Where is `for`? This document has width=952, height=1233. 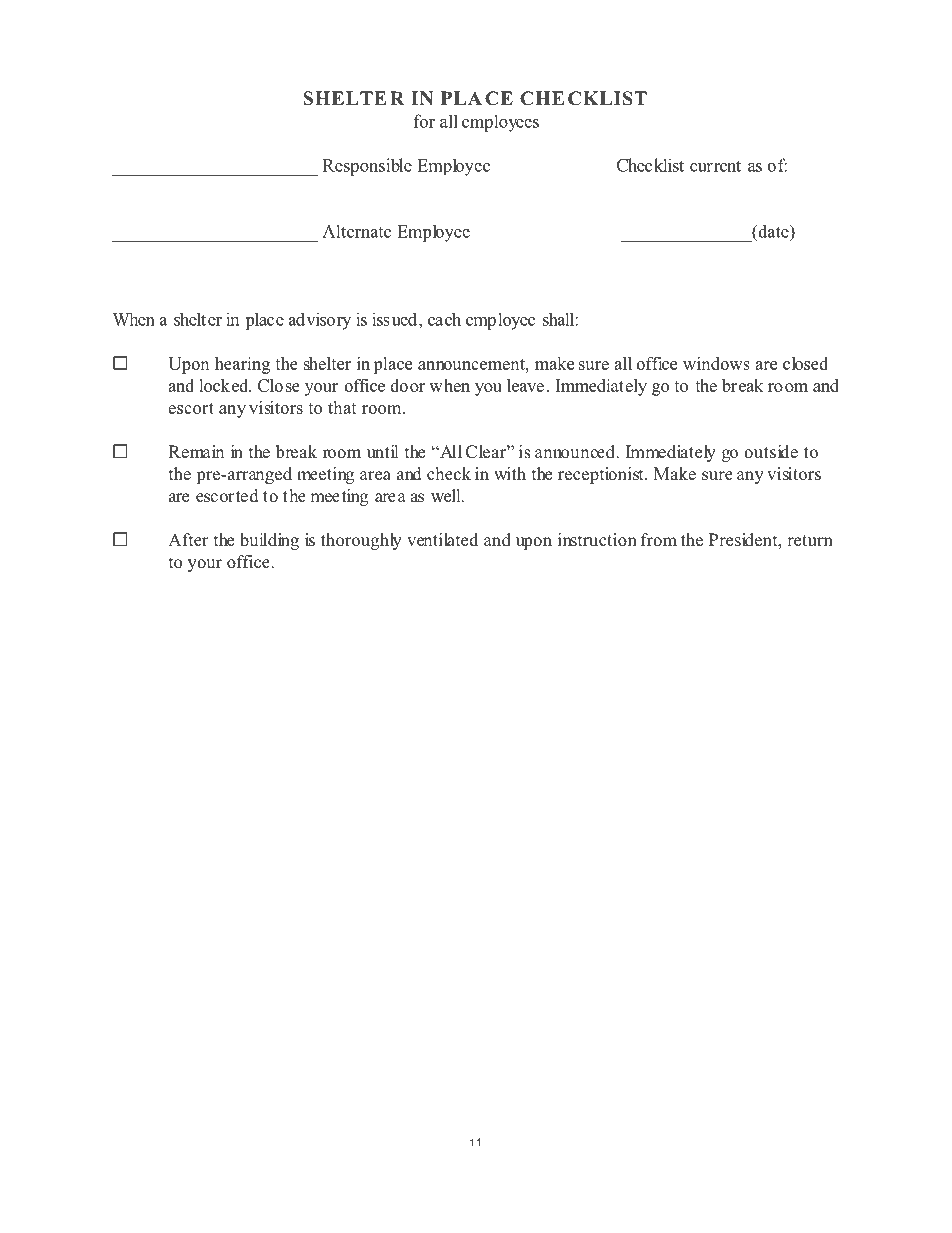
for is located at coordinates (424, 121).
